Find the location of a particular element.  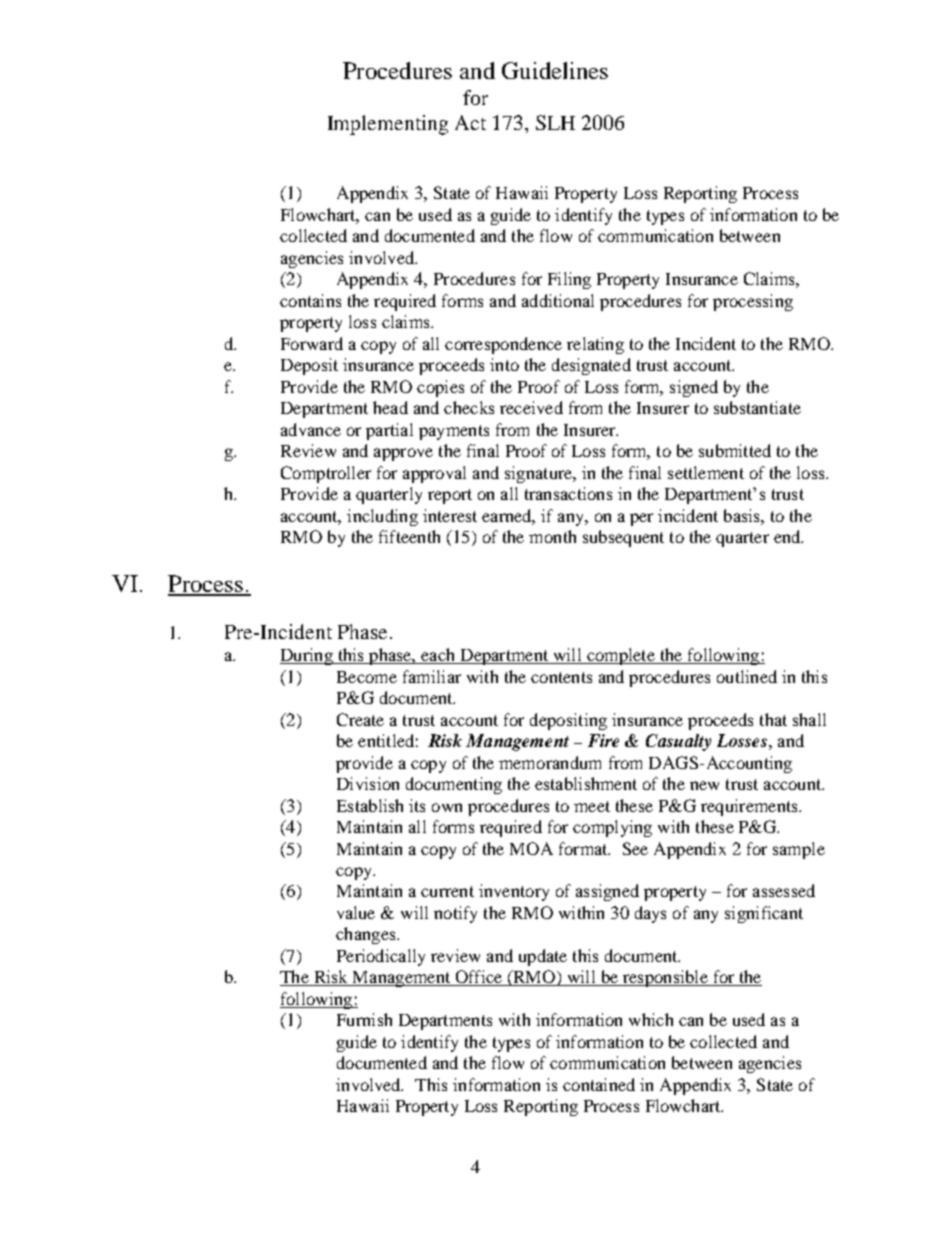

including is located at coordinates (382, 517).
